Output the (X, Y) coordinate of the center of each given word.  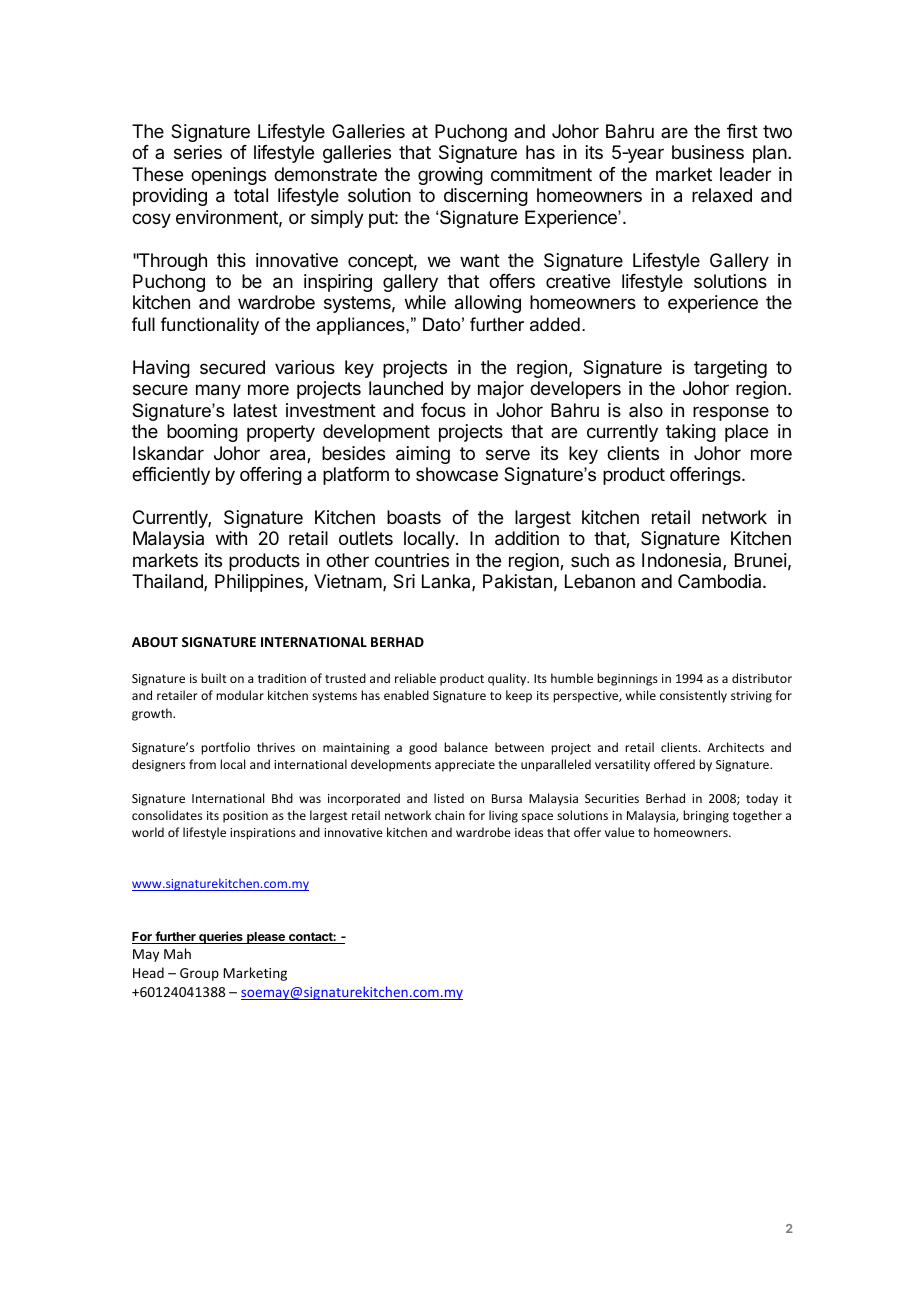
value (620, 832)
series (198, 152)
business (708, 152)
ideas (529, 832)
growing (450, 176)
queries (221, 937)
